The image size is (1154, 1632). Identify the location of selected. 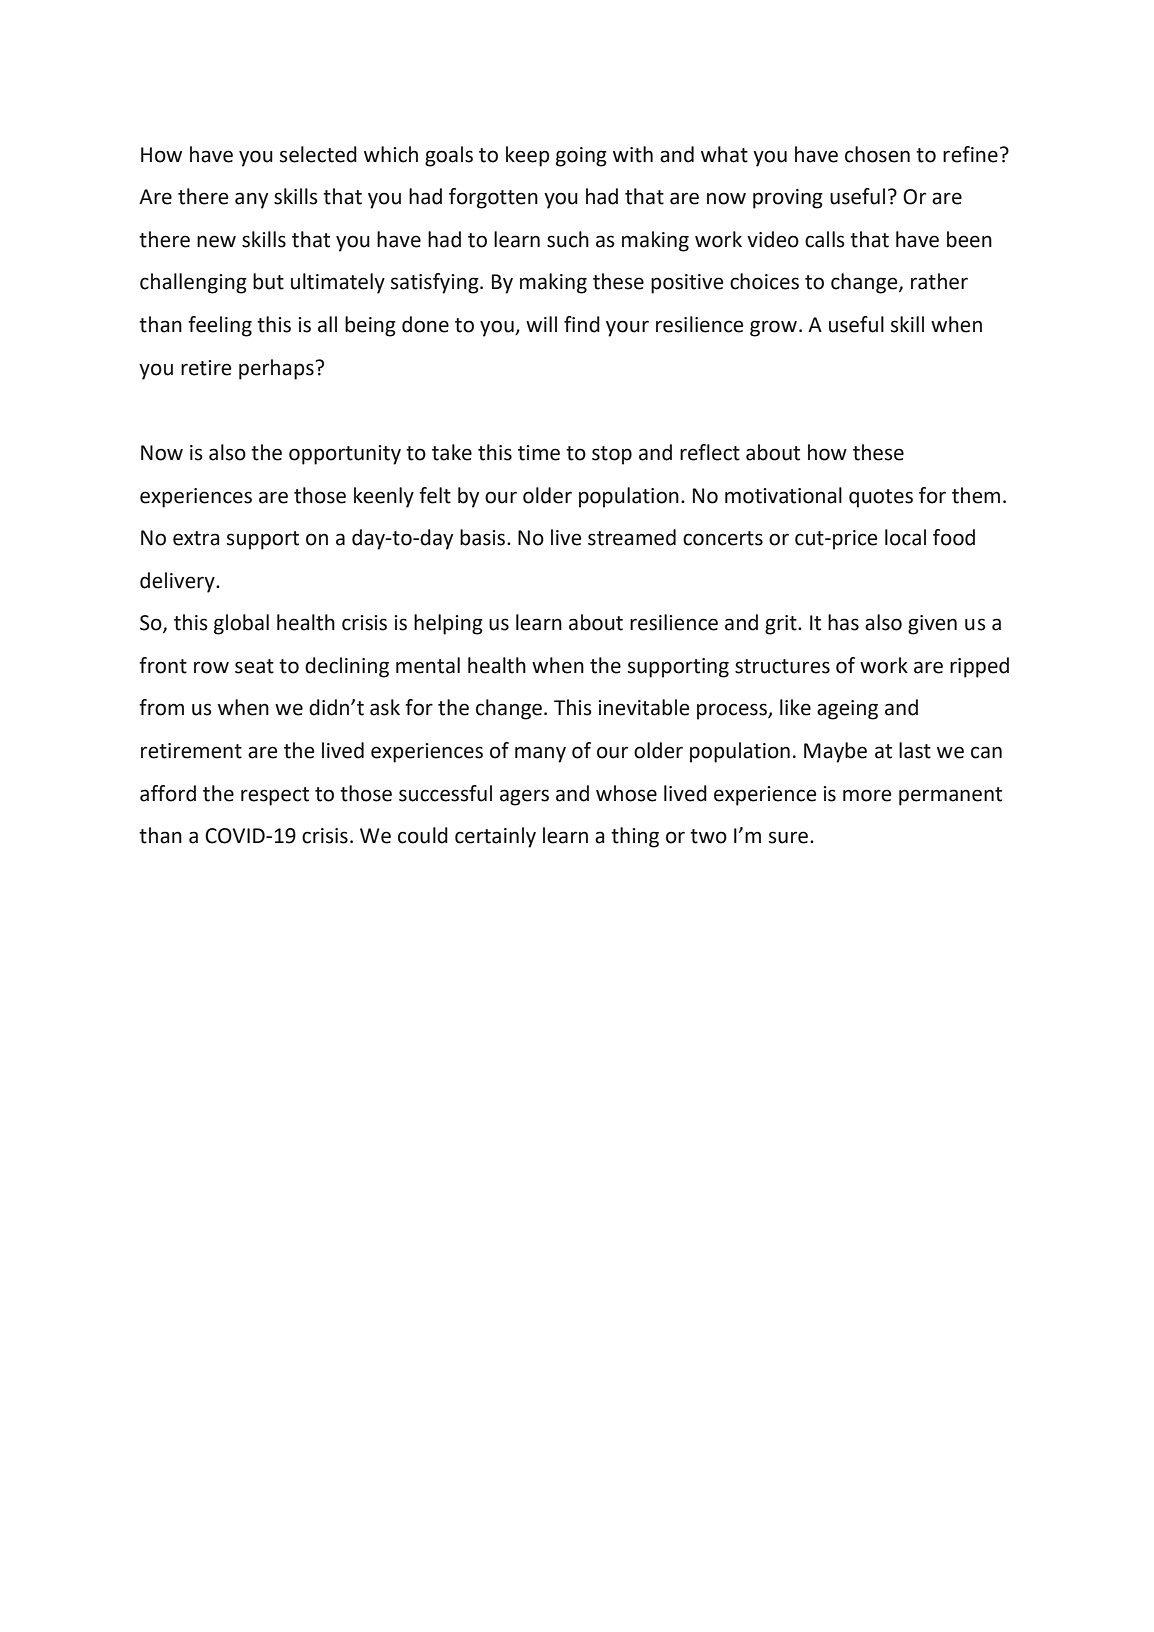
(318, 154).
